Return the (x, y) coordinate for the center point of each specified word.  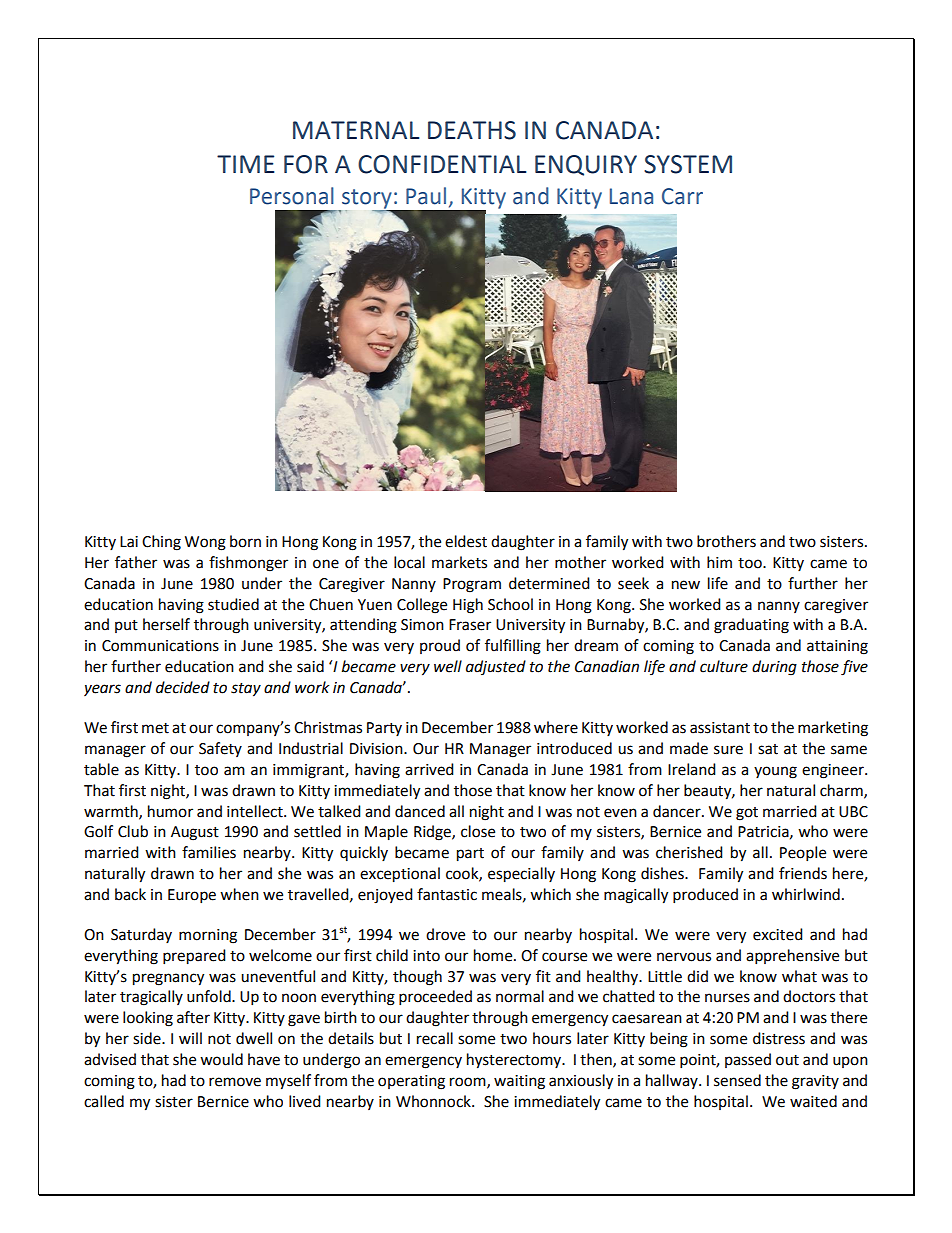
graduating (751, 626)
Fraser (470, 625)
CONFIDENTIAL (442, 164)
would (221, 1059)
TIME (245, 164)
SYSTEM (688, 164)
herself (166, 624)
